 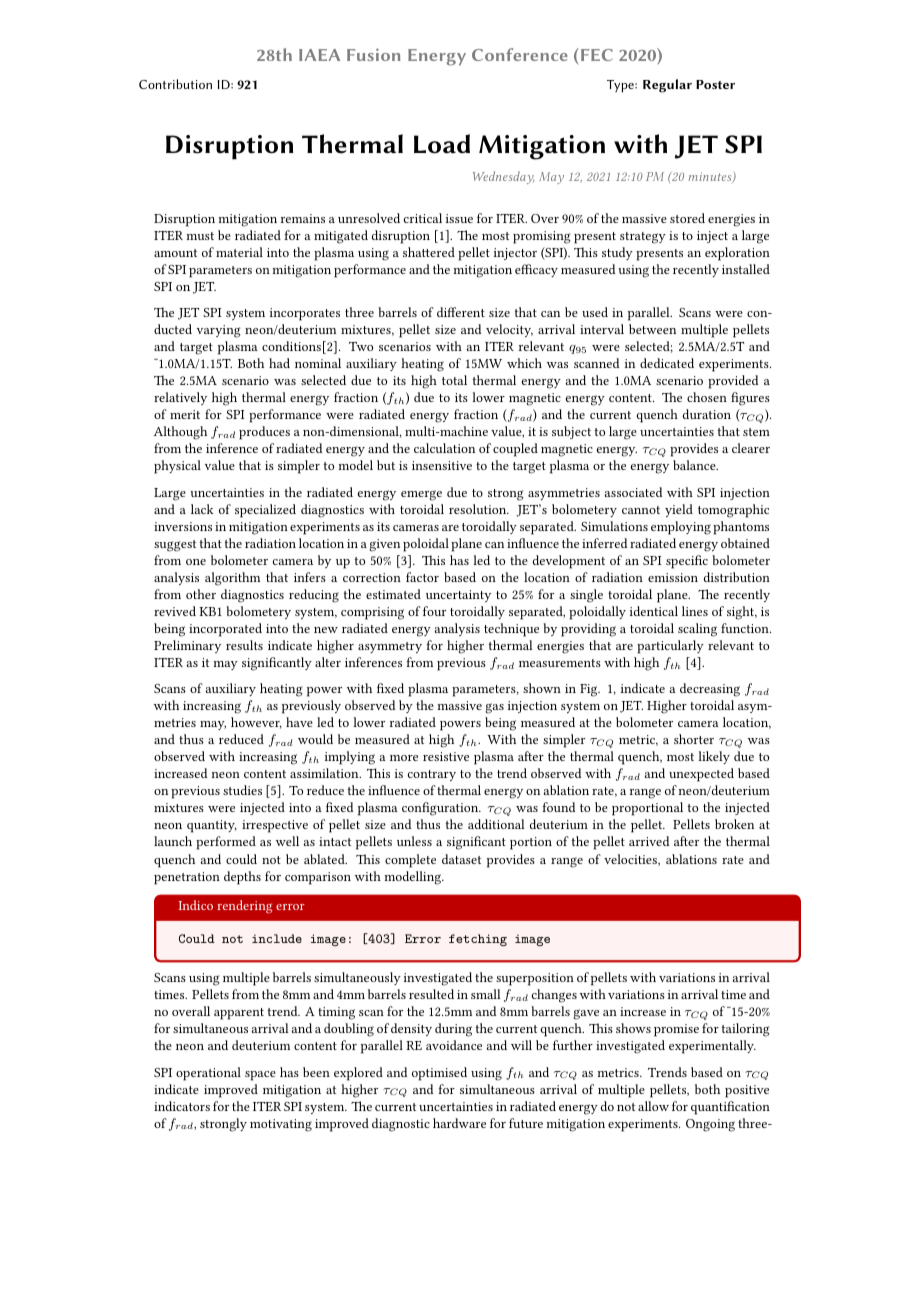 I want to click on emission, so click(x=673, y=577).
